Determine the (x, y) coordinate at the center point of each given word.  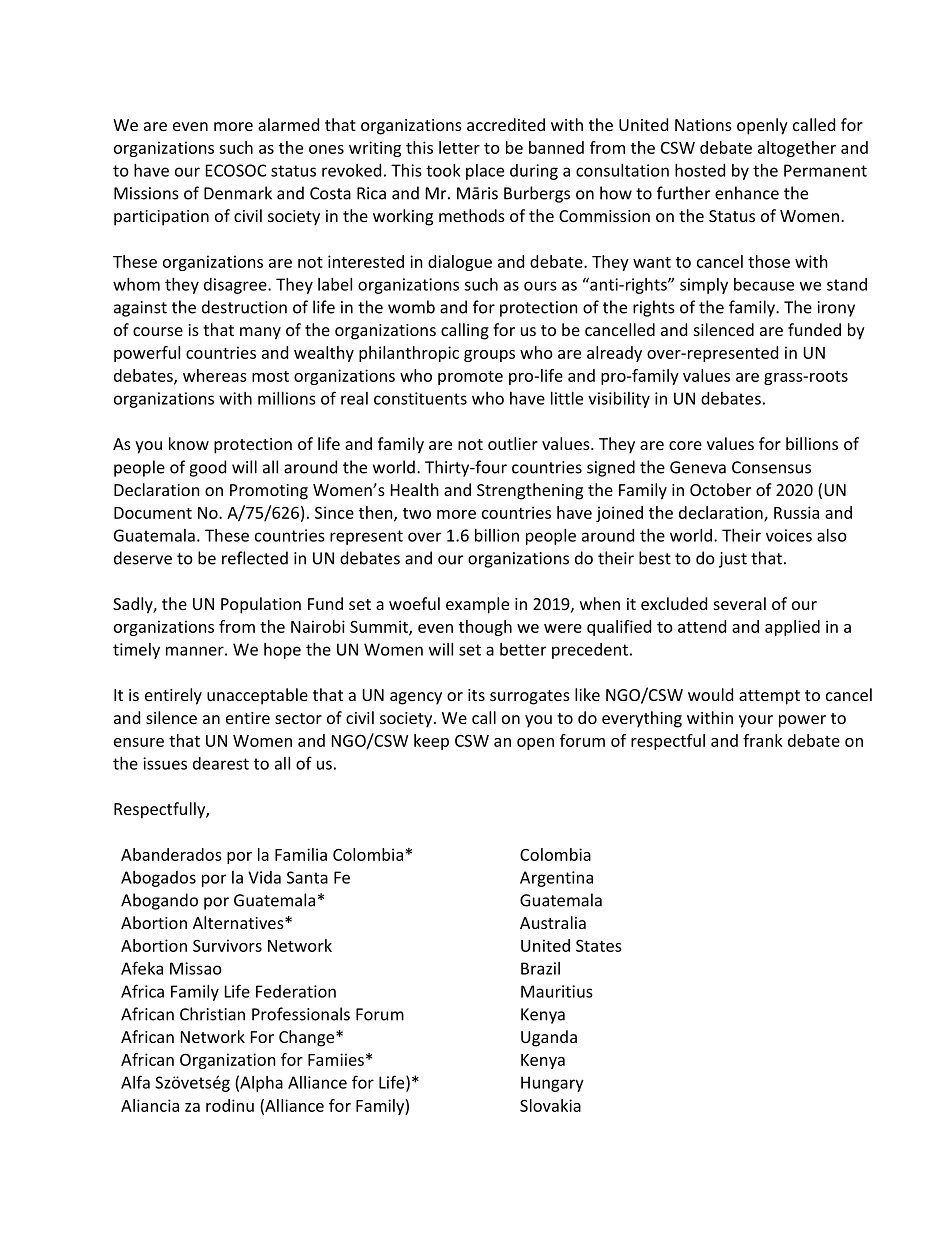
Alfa (135, 1082)
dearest (221, 763)
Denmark (238, 193)
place (485, 172)
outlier (513, 443)
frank (763, 740)
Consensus (771, 467)
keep (431, 742)
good (207, 468)
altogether (797, 149)
